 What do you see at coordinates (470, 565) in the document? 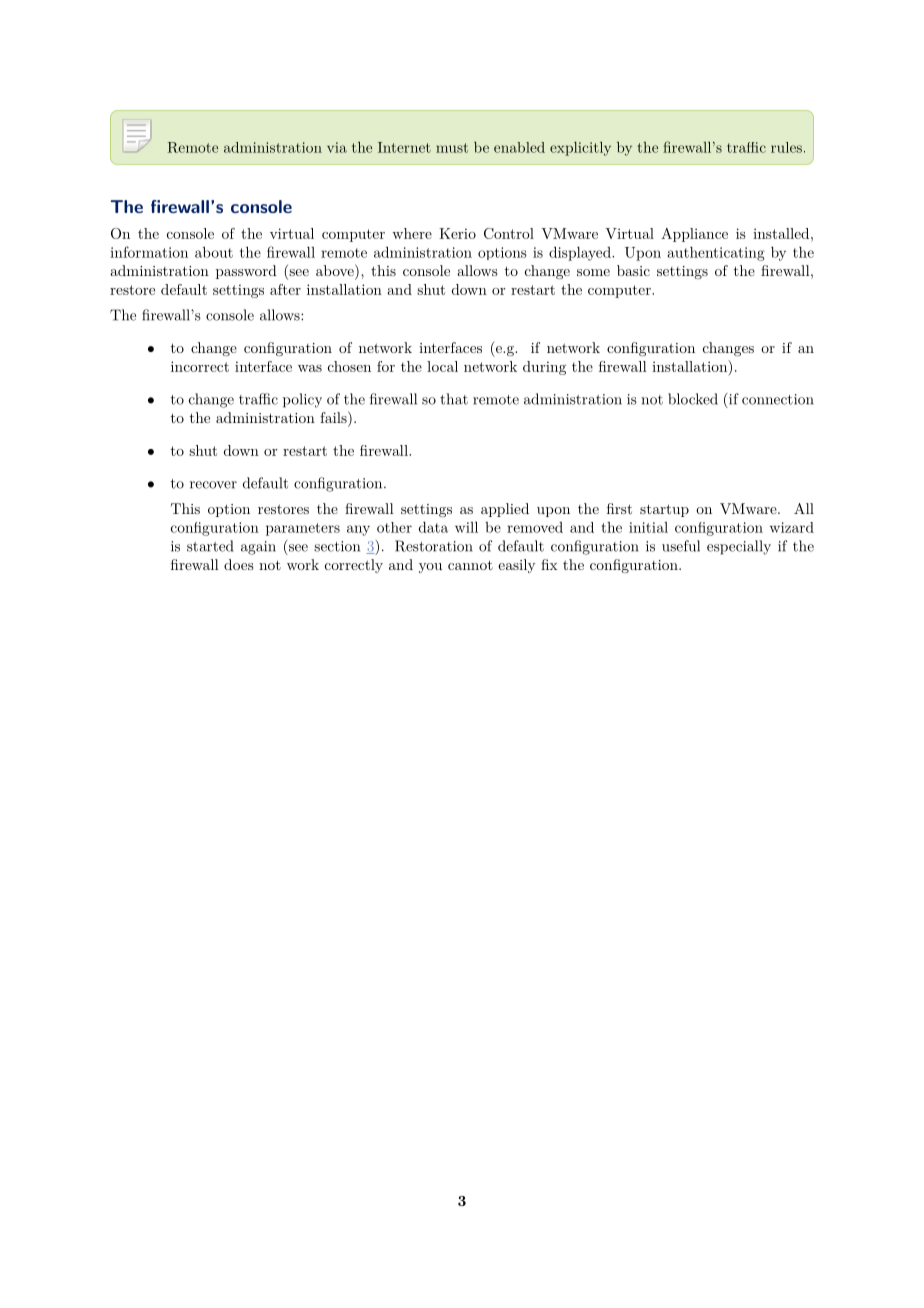
I see `cannot` at bounding box center [470, 565].
